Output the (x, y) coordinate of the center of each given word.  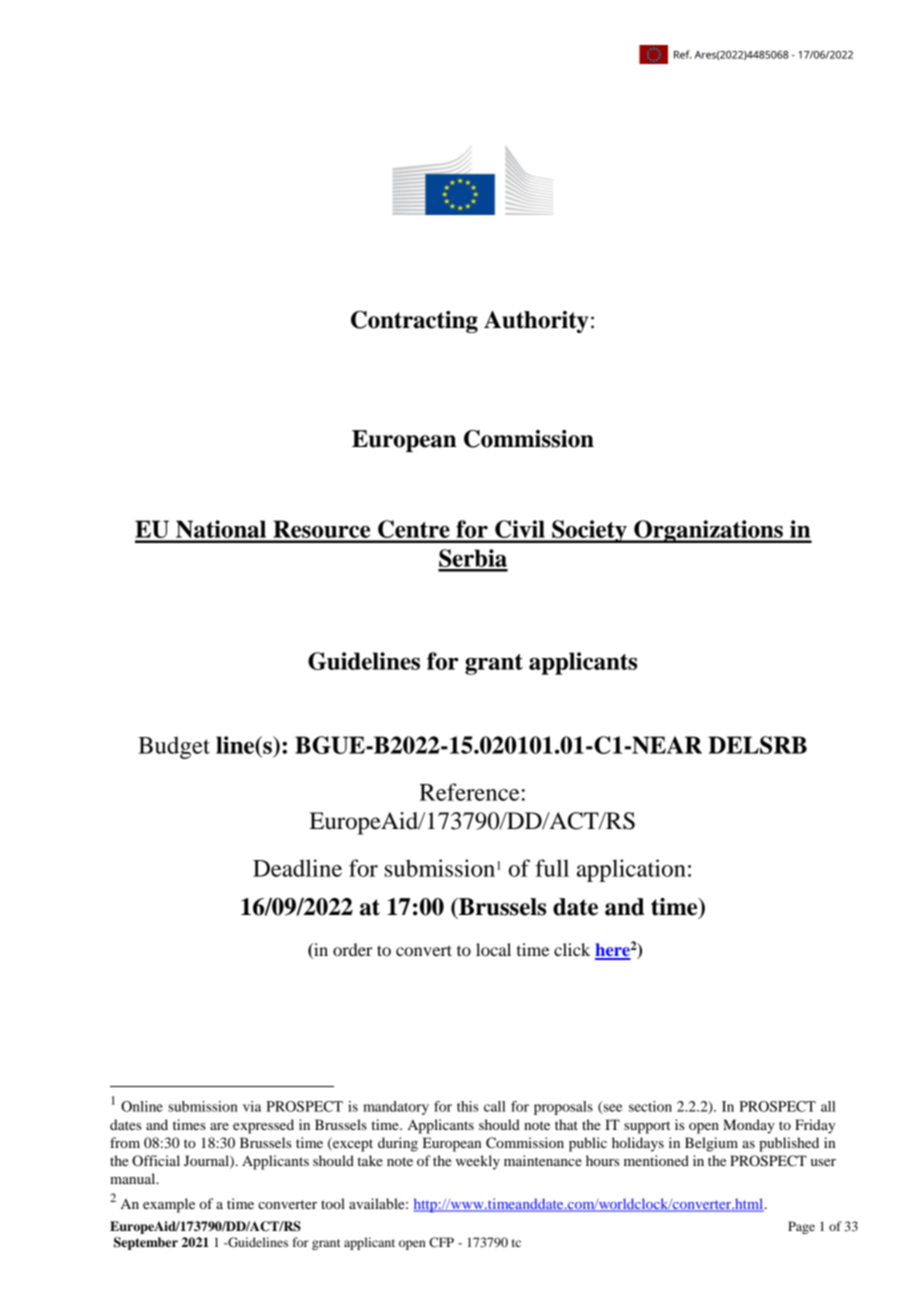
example (169, 1205)
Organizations (708, 531)
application (631, 870)
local (493, 949)
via (252, 1106)
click (572, 949)
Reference (469, 792)
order (353, 949)
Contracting (414, 322)
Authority (536, 322)
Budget (174, 747)
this (468, 1106)
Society (589, 531)
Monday (749, 1126)
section (650, 1106)
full (552, 868)
